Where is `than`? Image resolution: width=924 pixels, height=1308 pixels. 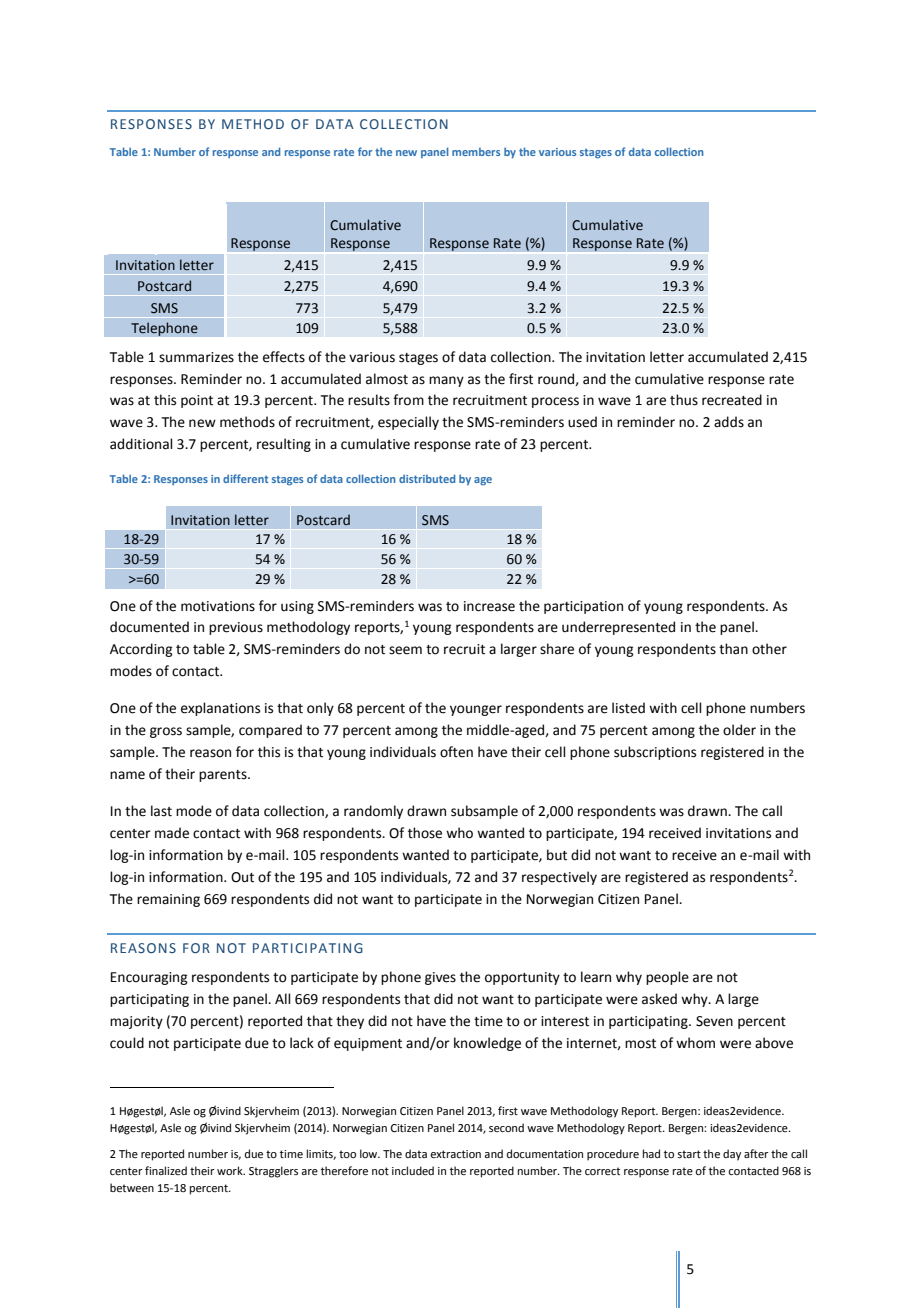 than is located at coordinates (733, 649).
